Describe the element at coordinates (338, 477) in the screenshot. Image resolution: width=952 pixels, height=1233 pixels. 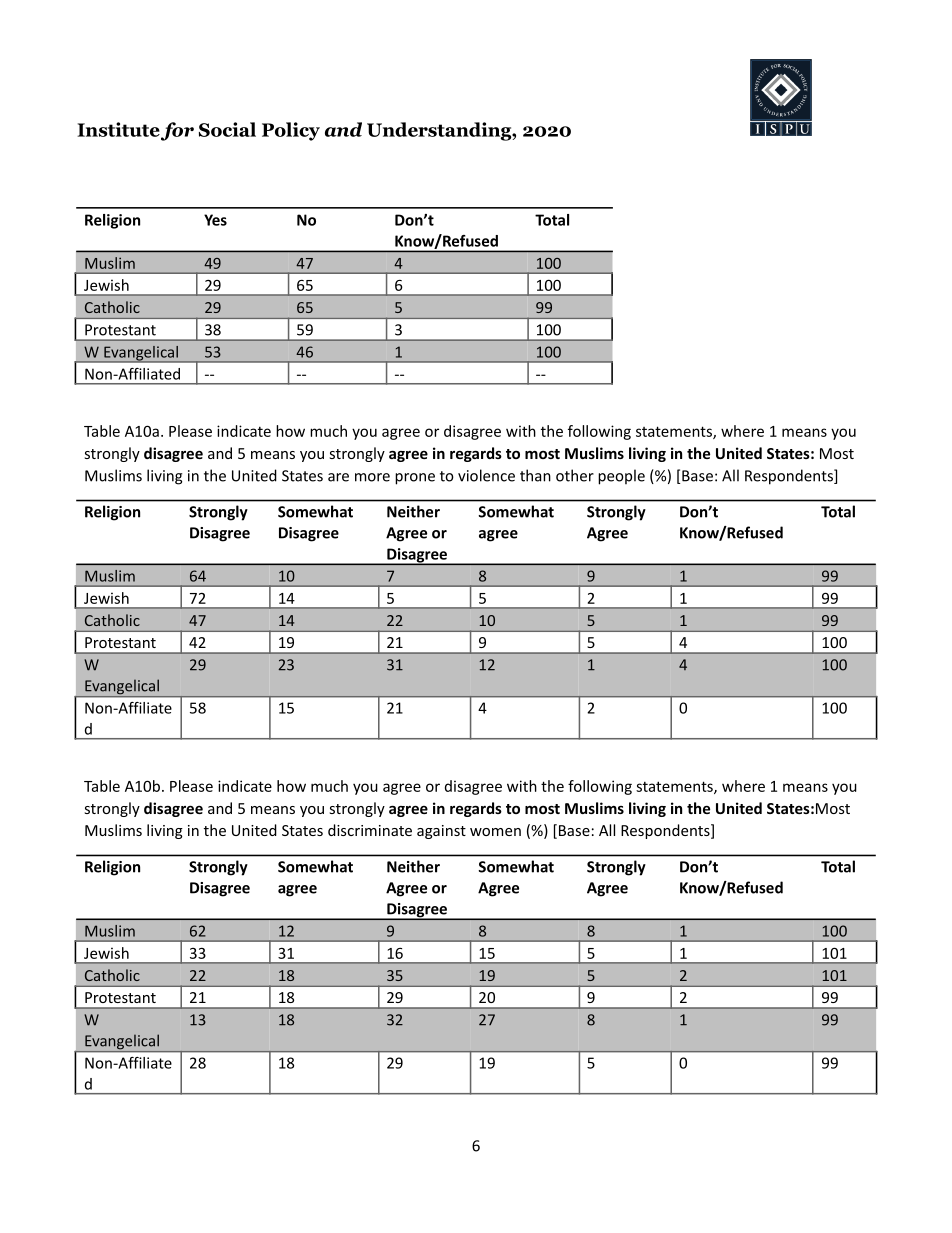
I see `are` at that location.
